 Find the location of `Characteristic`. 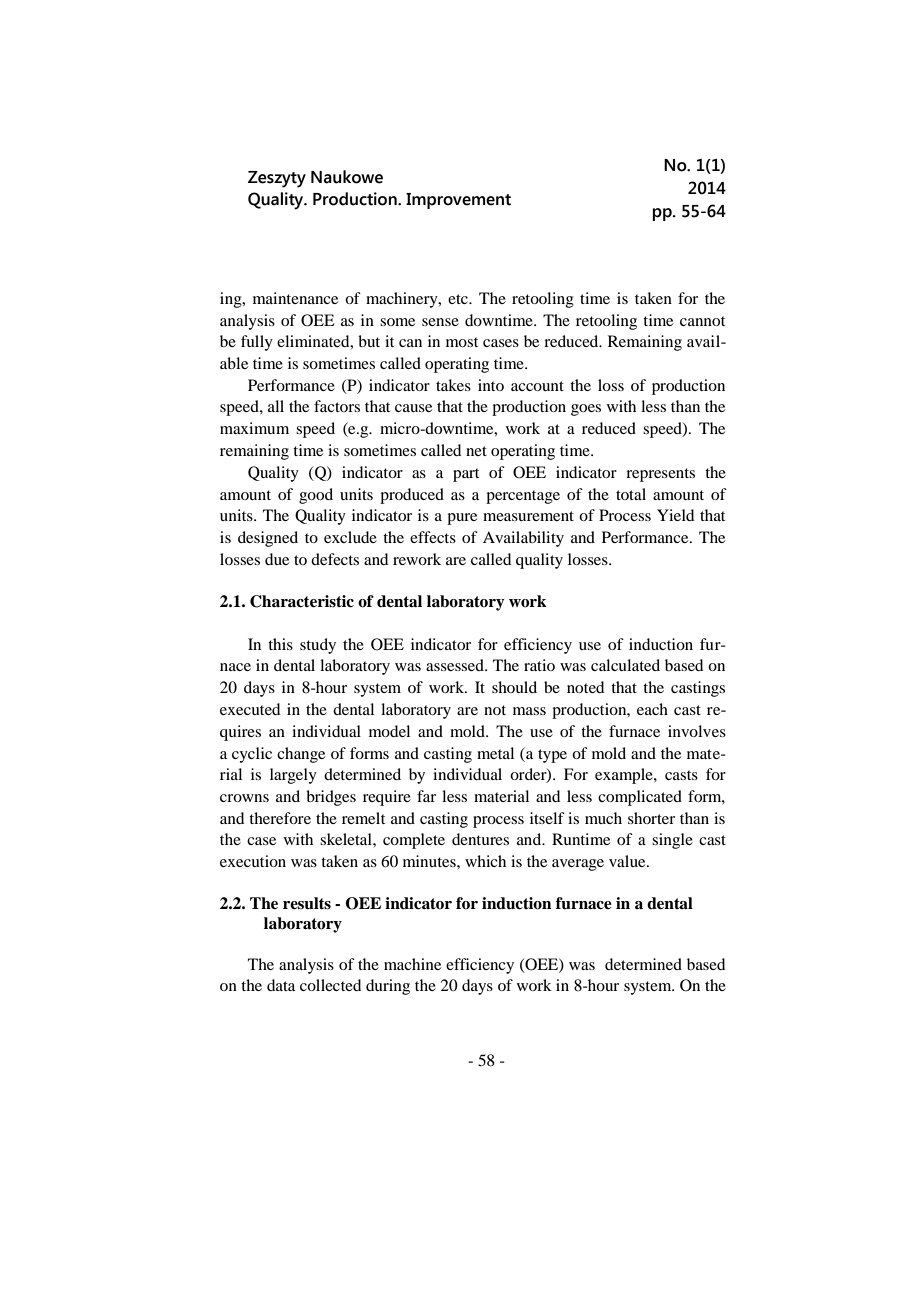

Characteristic is located at coordinates (302, 601).
